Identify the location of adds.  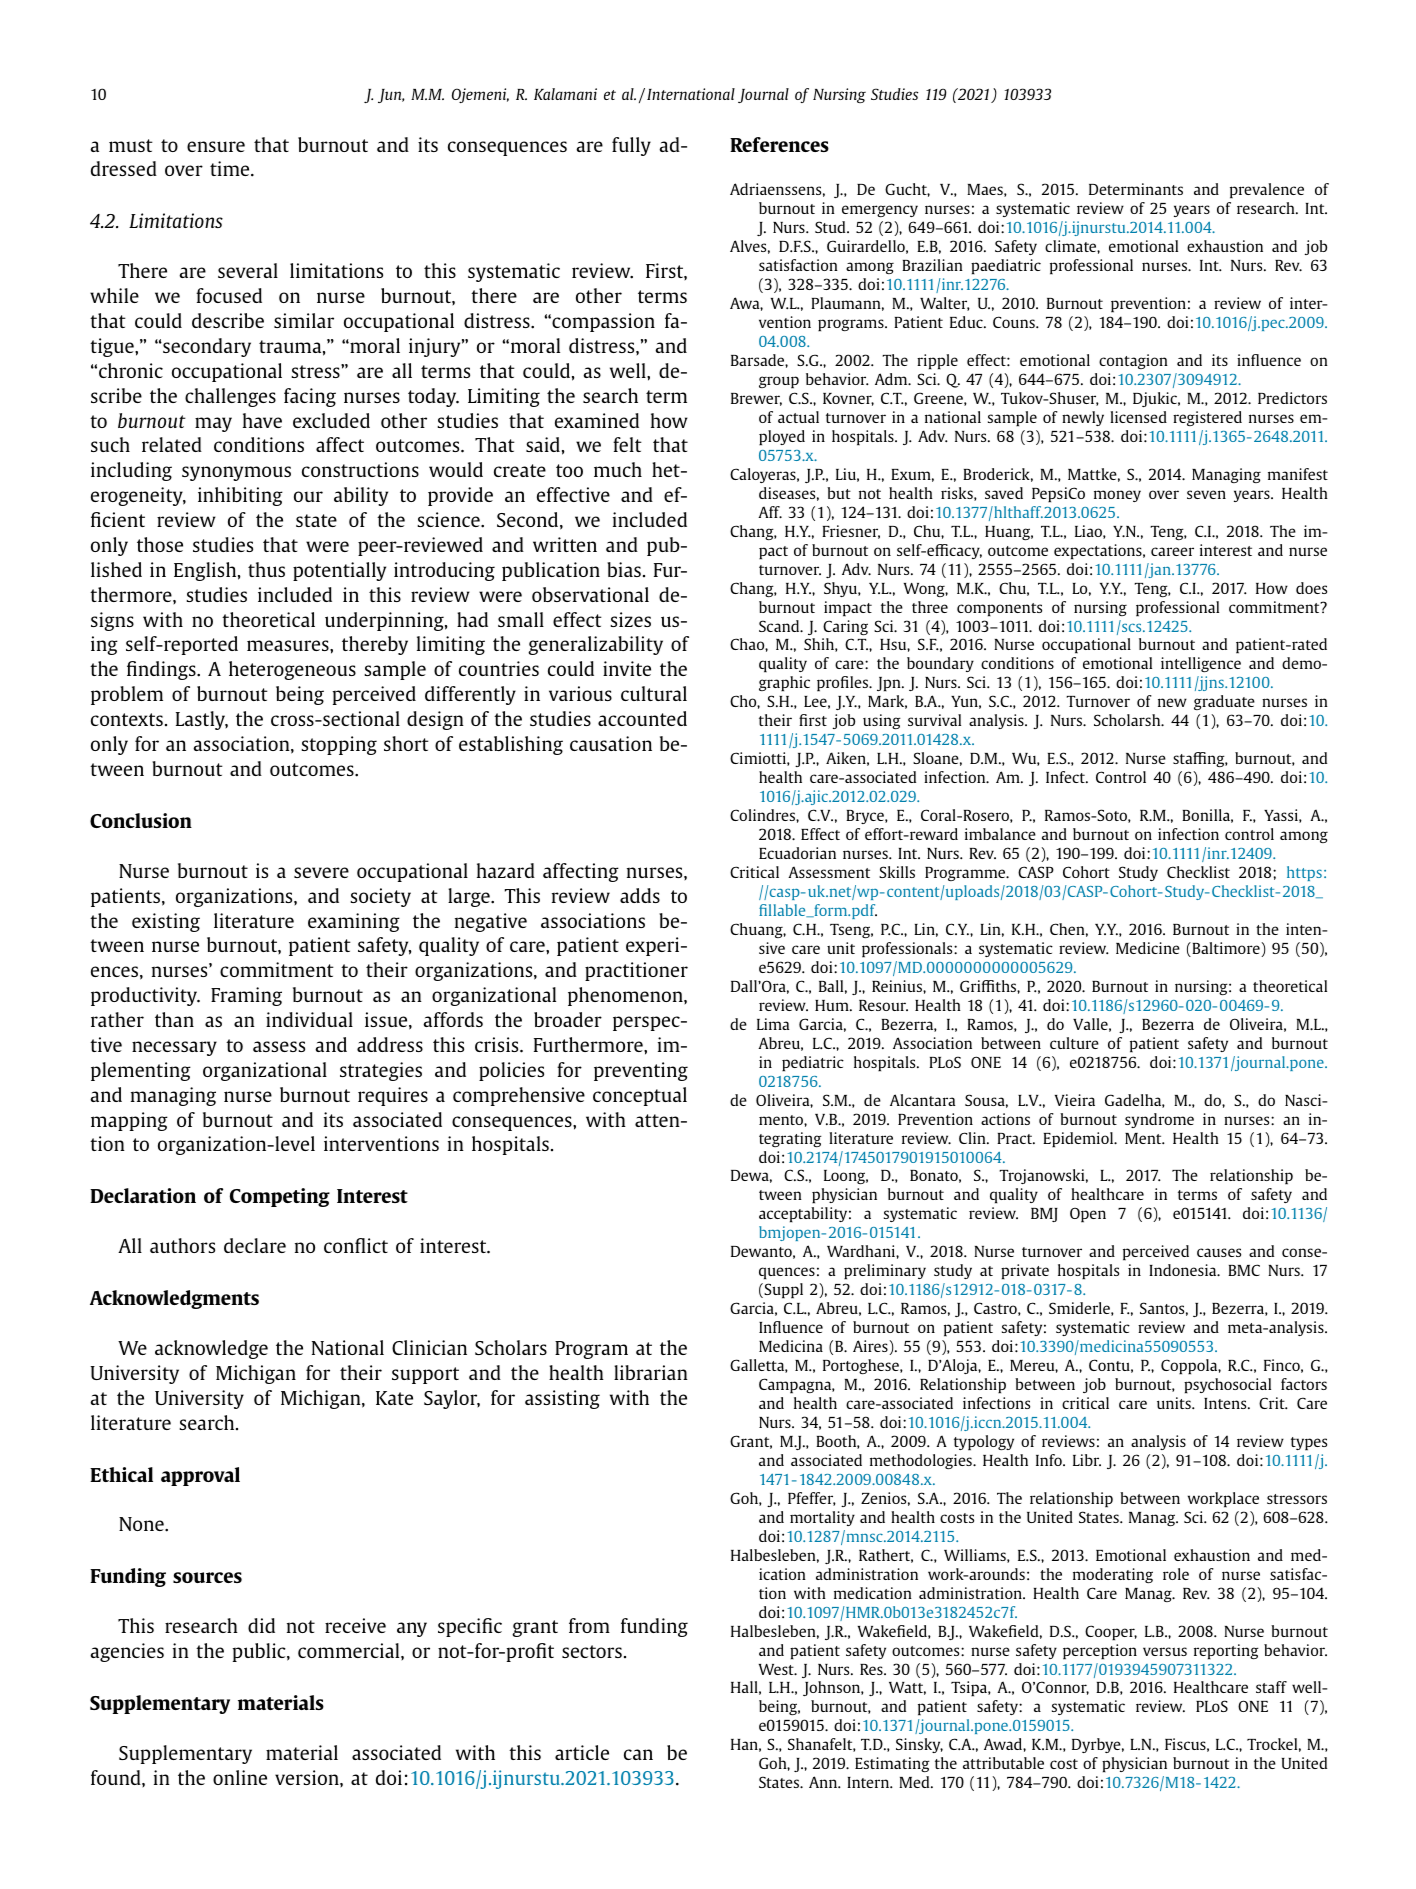
(640, 895).
